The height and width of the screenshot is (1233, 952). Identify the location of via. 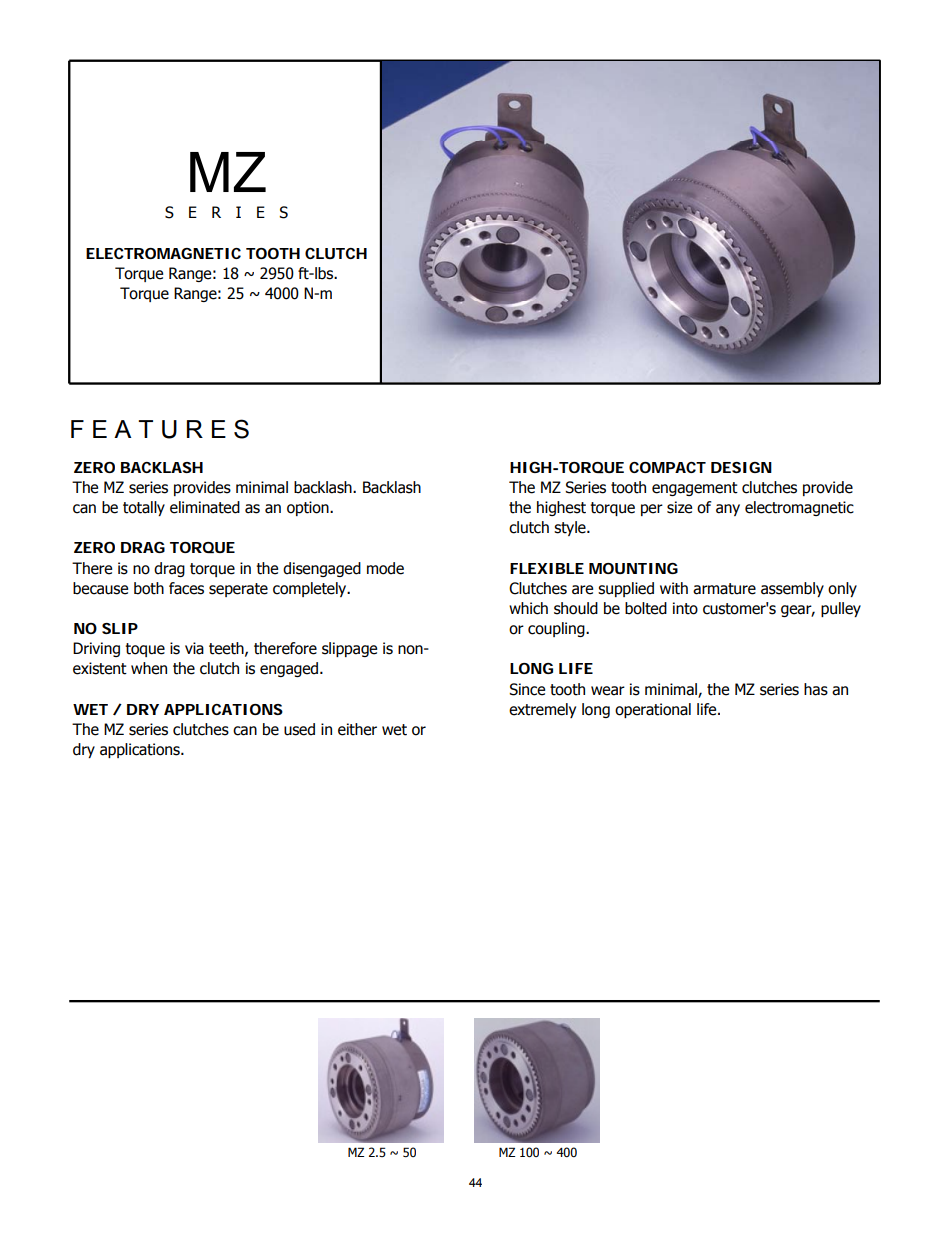
(194, 648).
